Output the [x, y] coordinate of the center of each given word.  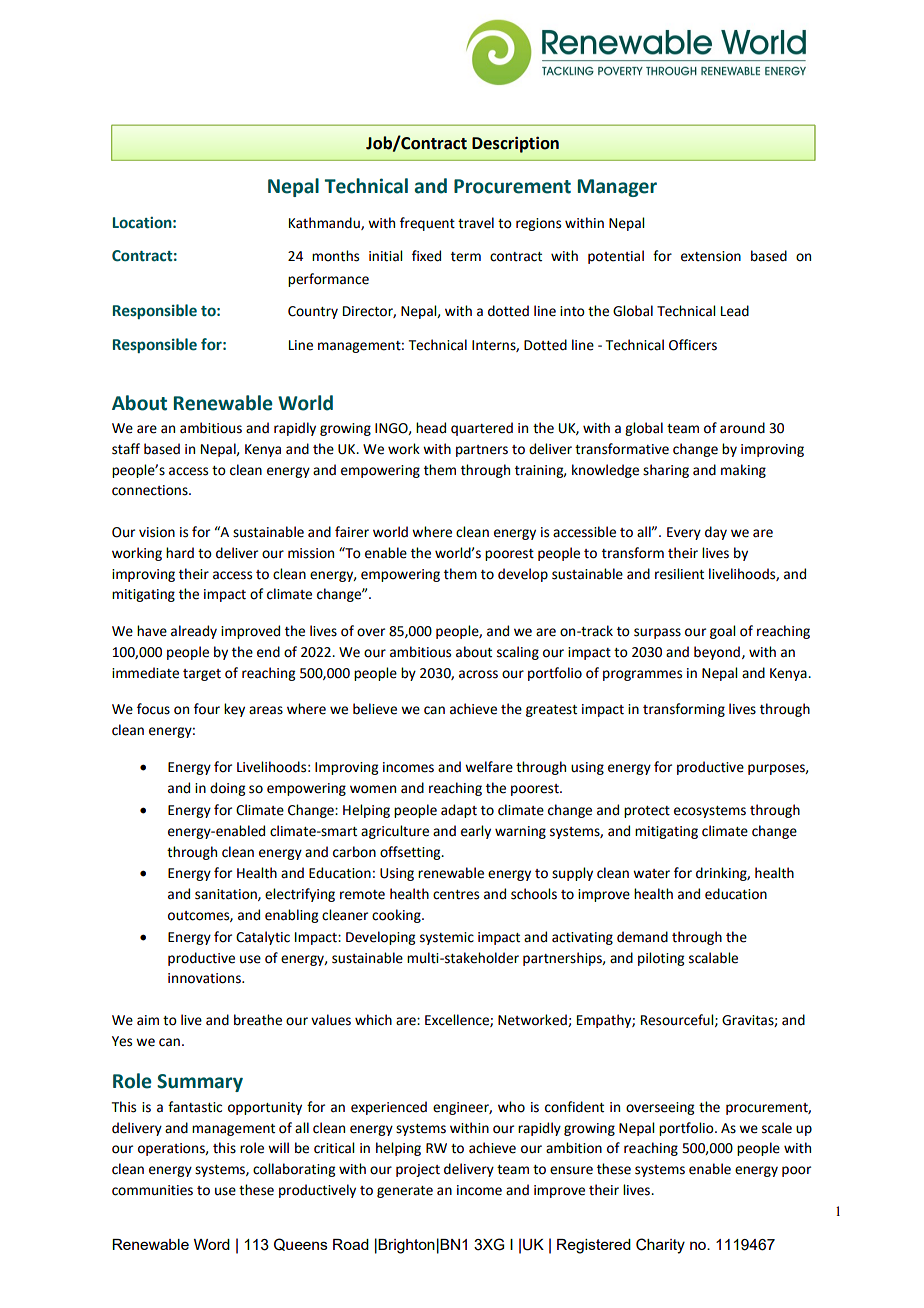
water [651, 874]
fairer [352, 532]
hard [180, 553]
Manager [617, 188]
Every [684, 533]
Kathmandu [325, 223]
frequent [427, 224]
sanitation [227, 895]
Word [212, 1244]
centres [456, 895]
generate [405, 1192]
